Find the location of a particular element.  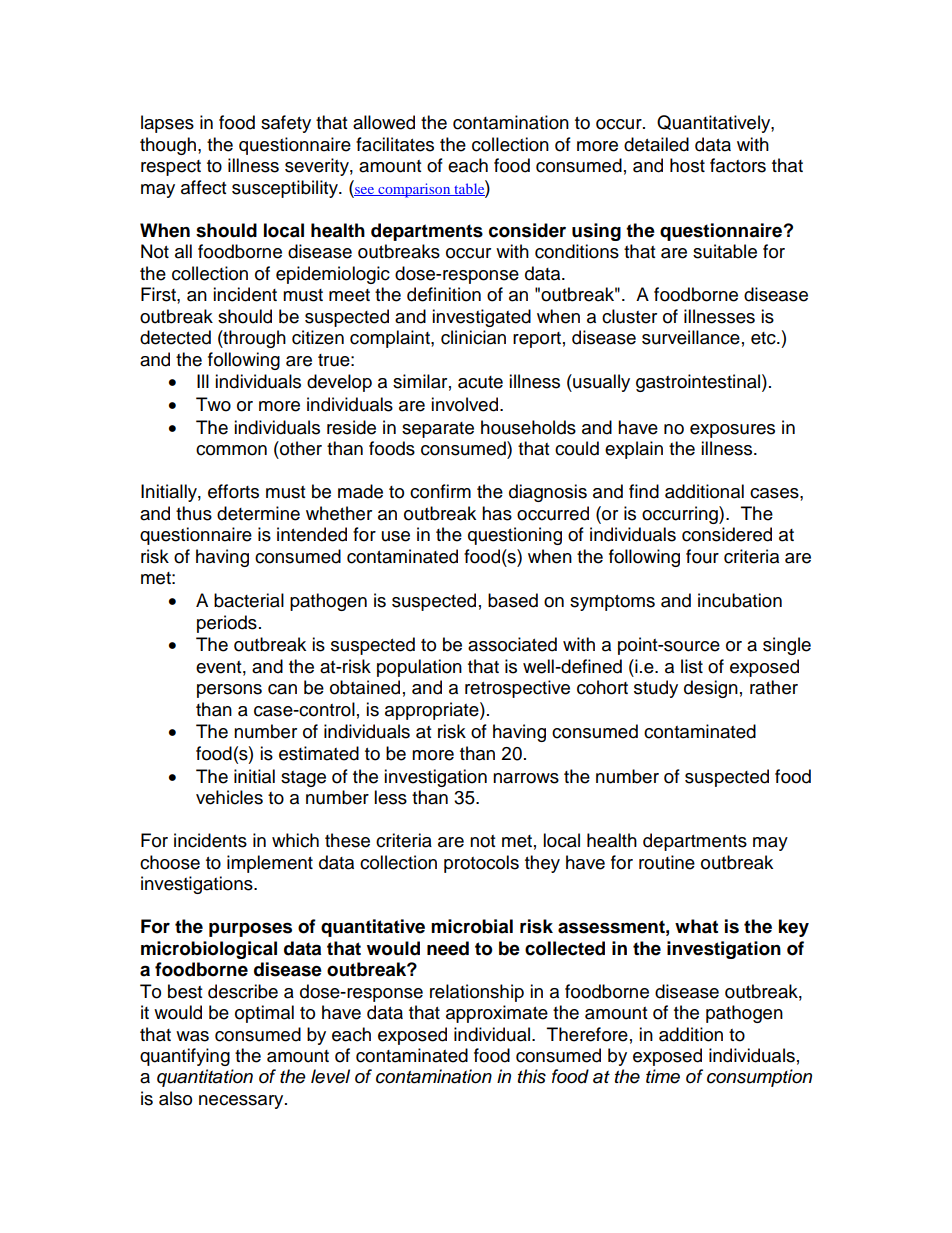

factors is located at coordinates (738, 165).
